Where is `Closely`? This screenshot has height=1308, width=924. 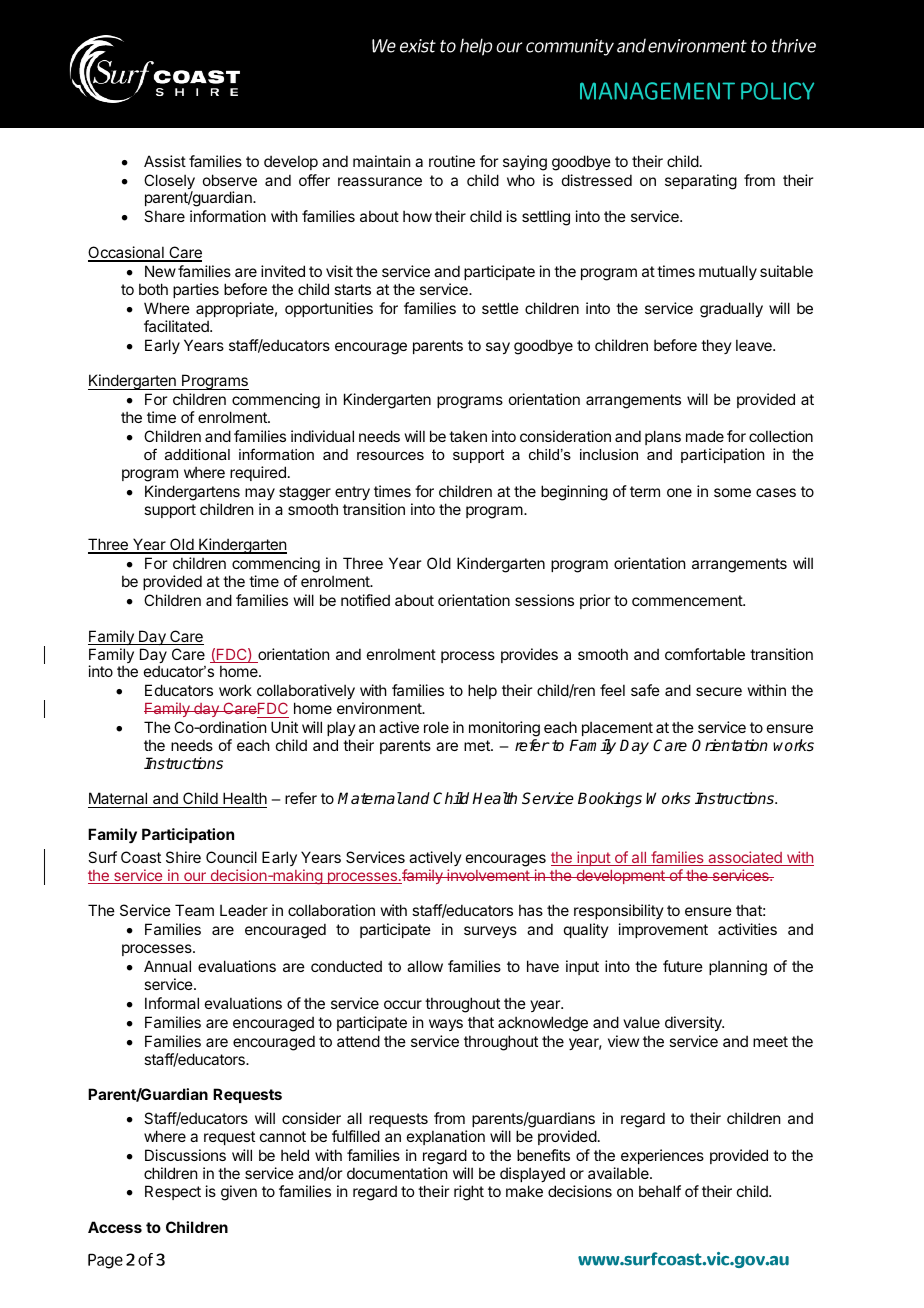 Closely is located at coordinates (169, 183).
